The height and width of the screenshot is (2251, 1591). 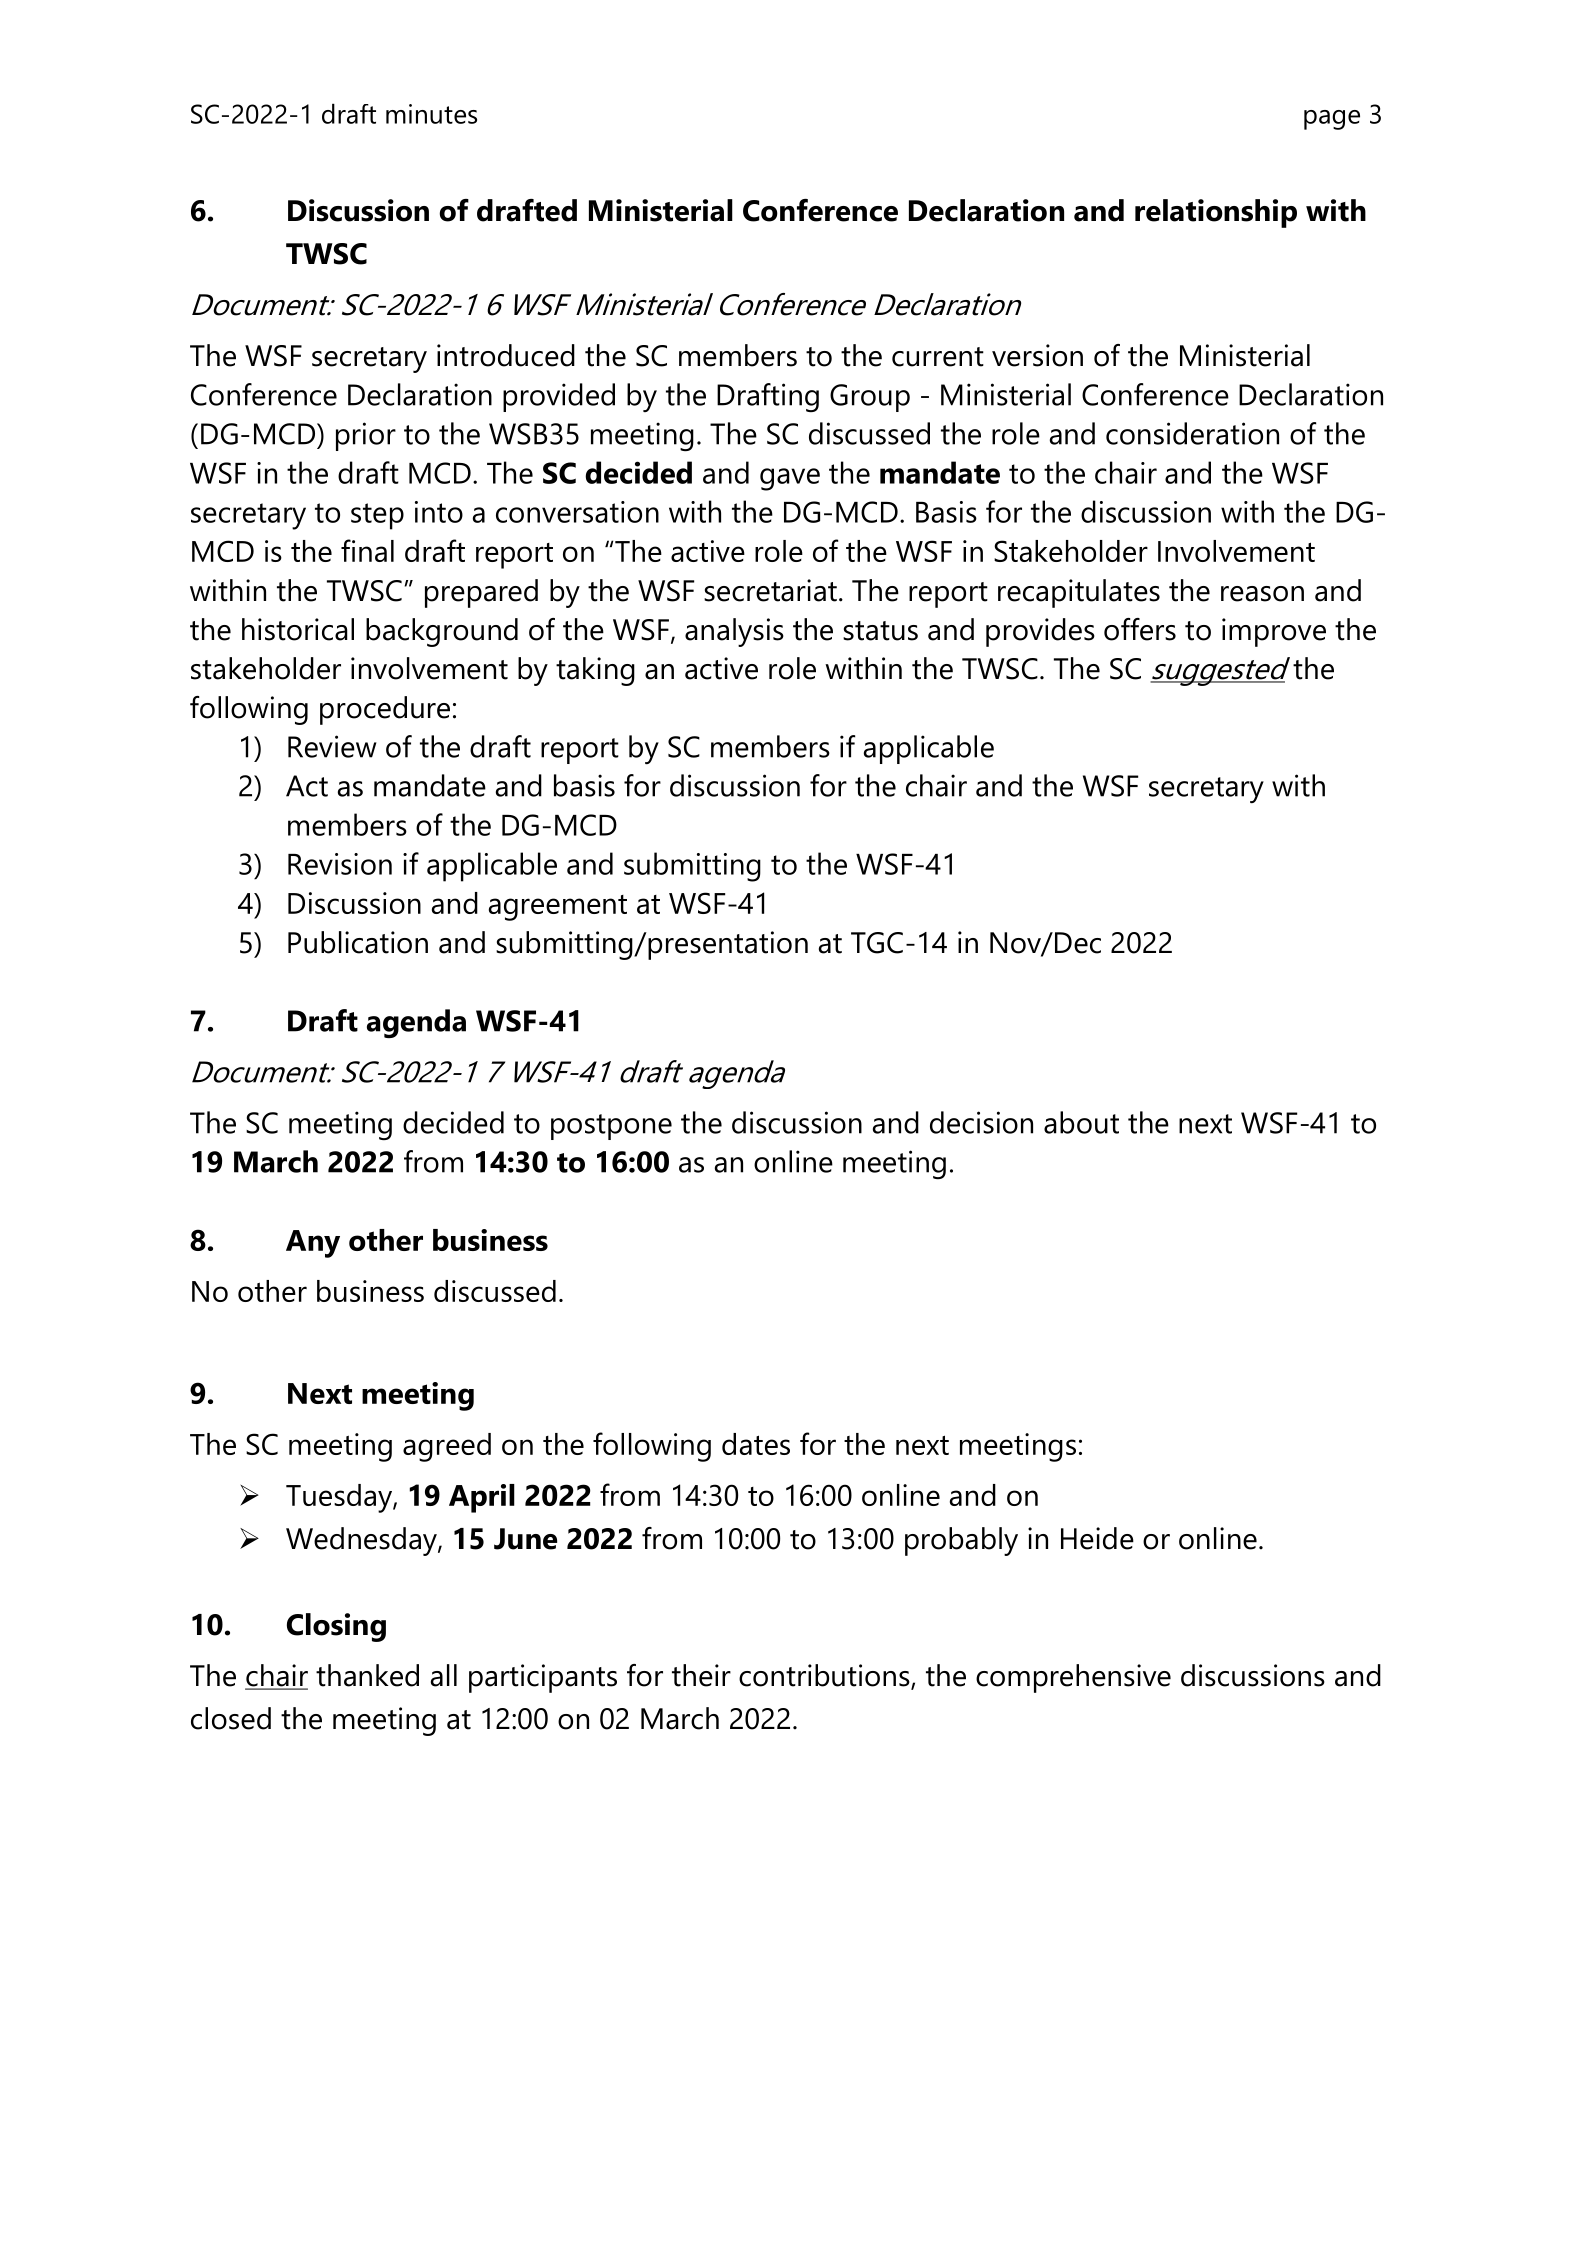 I want to click on minutes, so click(x=431, y=114).
